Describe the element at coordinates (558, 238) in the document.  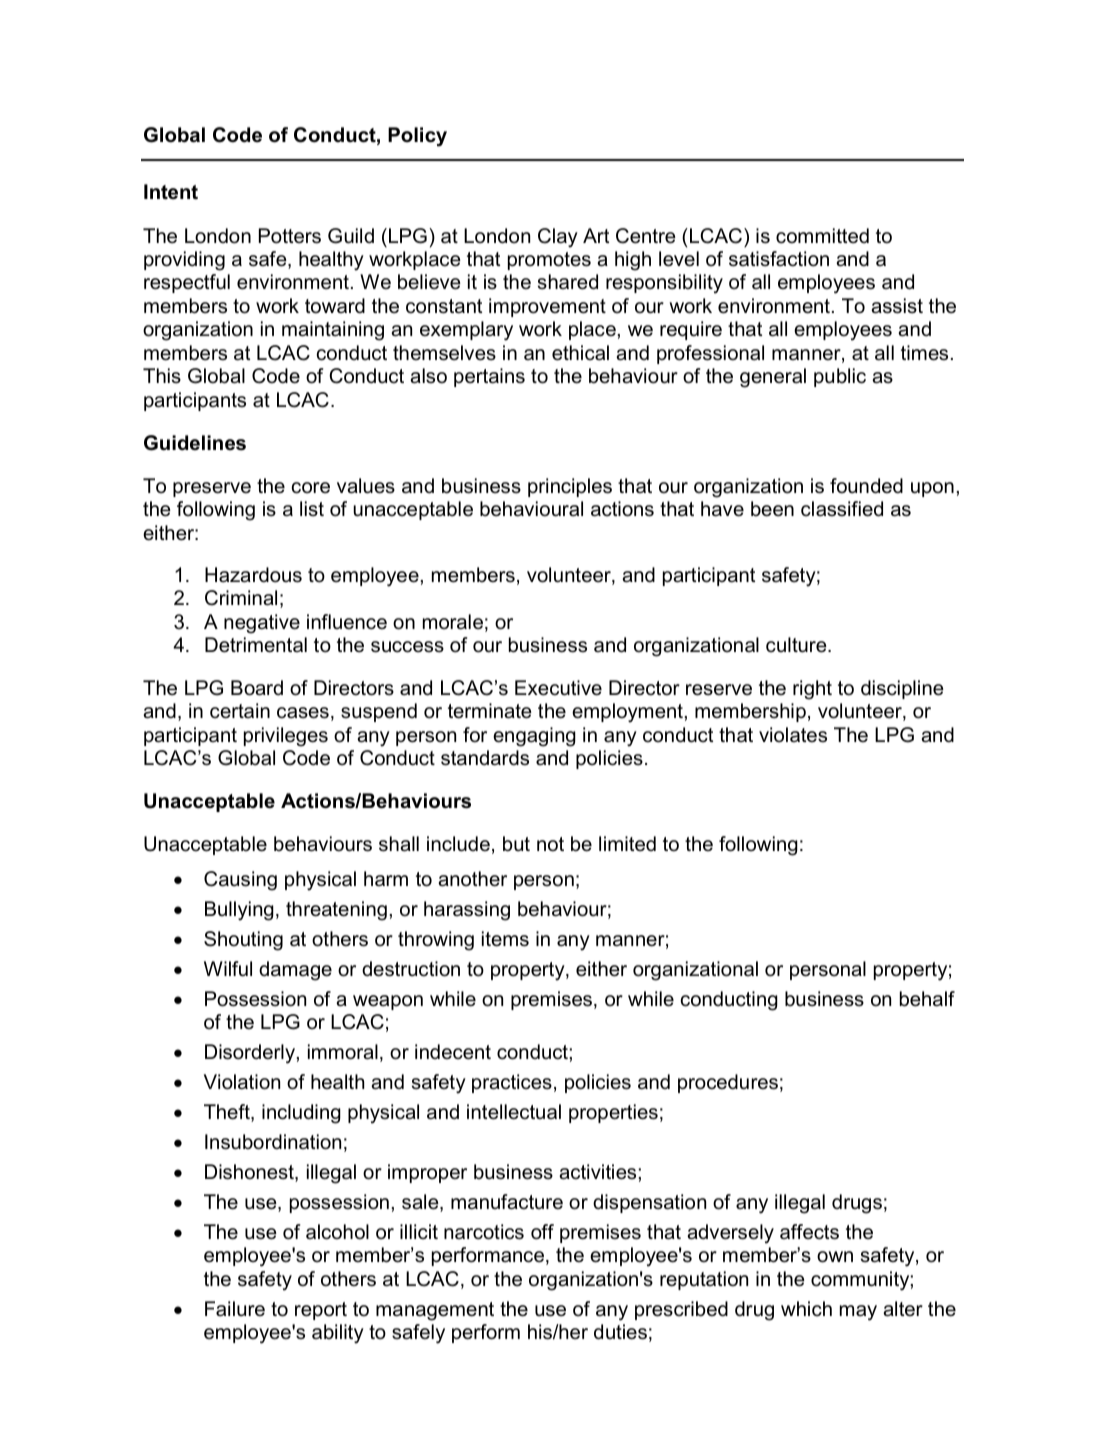
I see `Clay` at that location.
